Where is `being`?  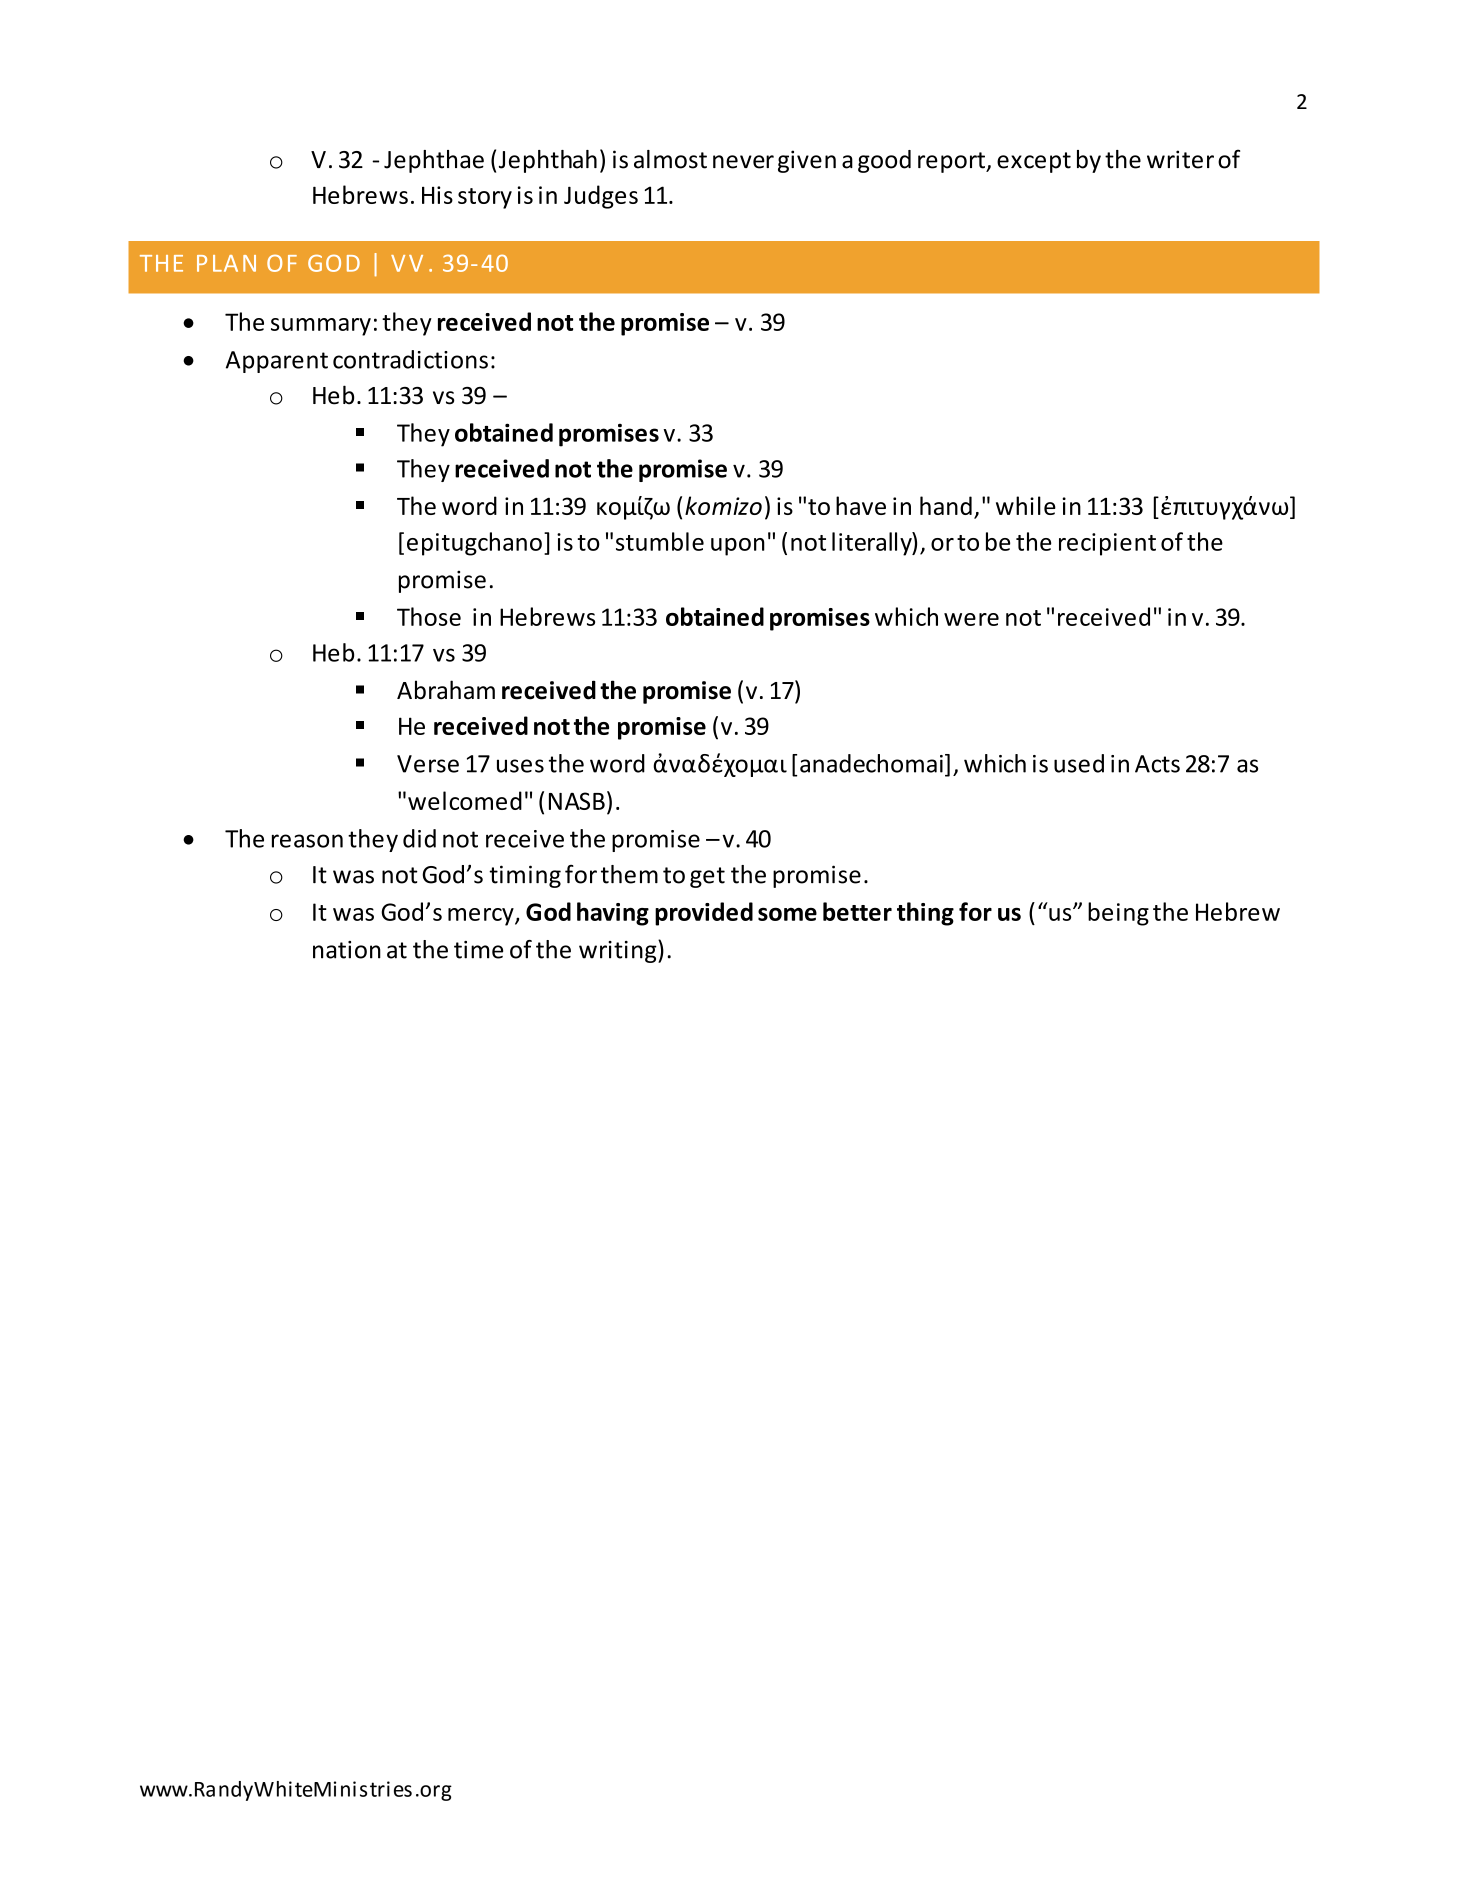 being is located at coordinates (1118, 914).
